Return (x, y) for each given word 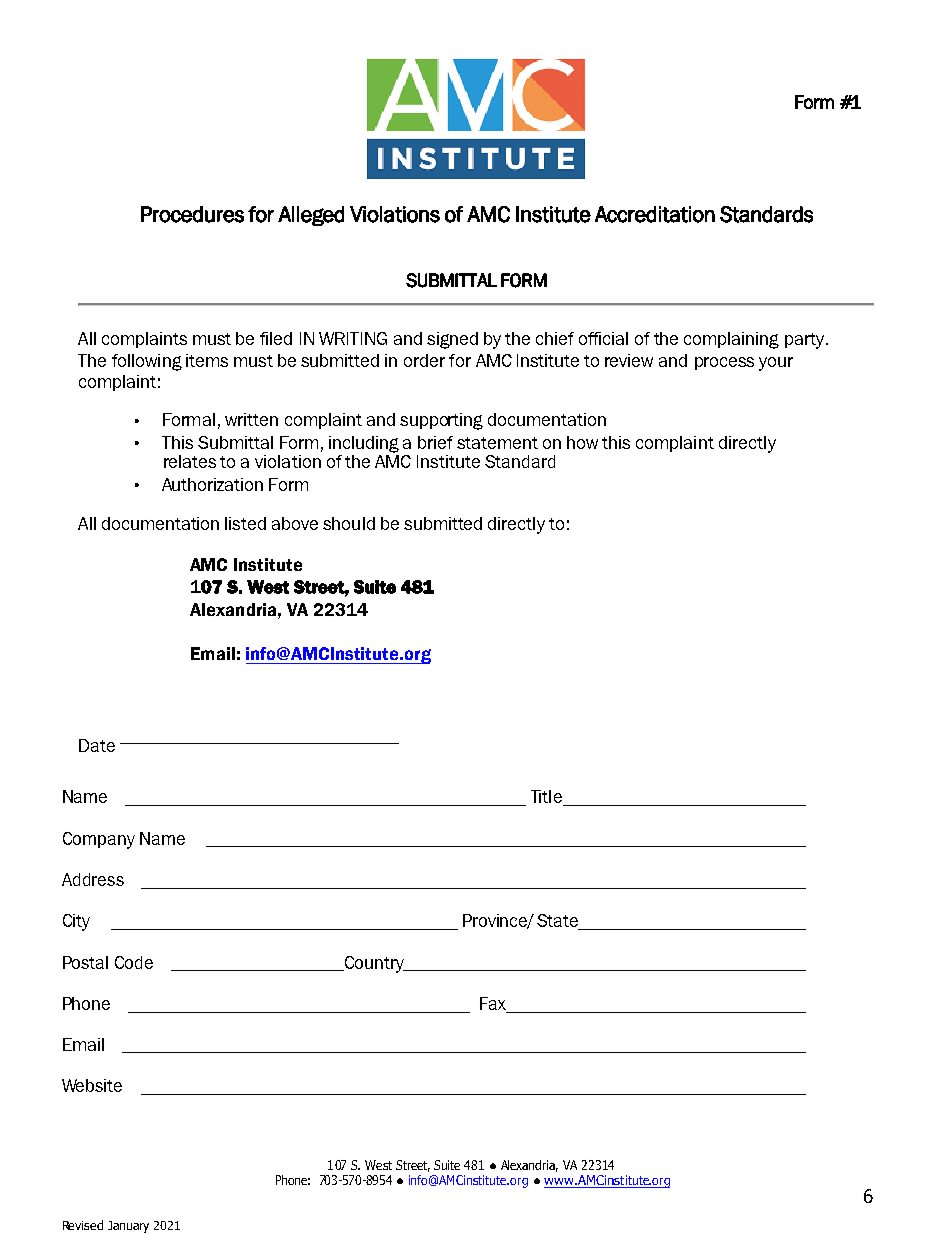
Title (548, 798)
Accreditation (655, 214)
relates (190, 461)
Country (374, 964)
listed (245, 523)
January (128, 1227)
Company (99, 840)
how (582, 442)
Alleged (311, 216)
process (724, 363)
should (349, 523)
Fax (494, 1005)
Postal (85, 962)
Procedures (192, 214)
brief (435, 442)
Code (134, 962)
